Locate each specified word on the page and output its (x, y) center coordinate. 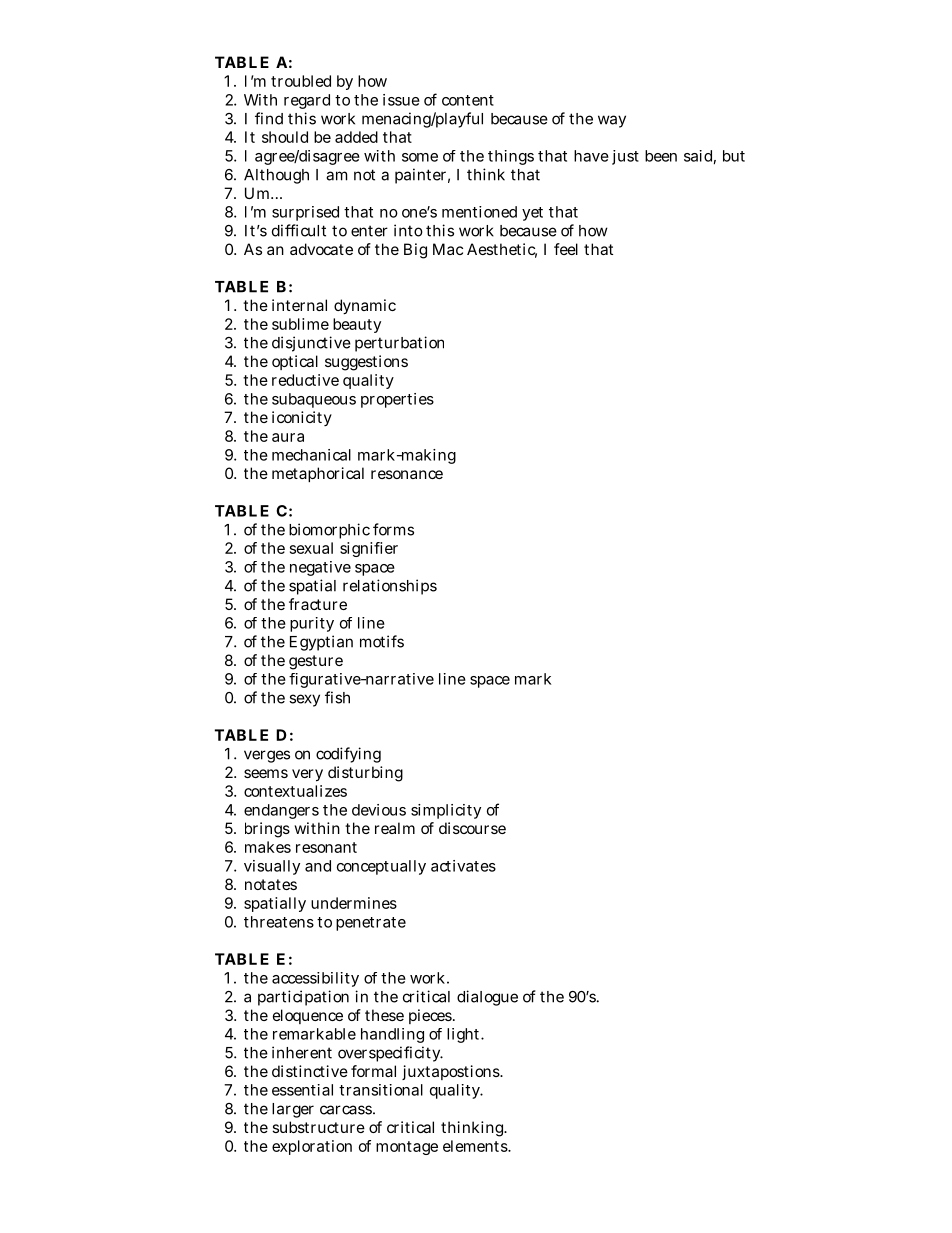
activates (463, 866)
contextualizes (295, 791)
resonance (407, 474)
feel (566, 249)
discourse (472, 828)
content (468, 100)
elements (476, 1146)
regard (307, 101)
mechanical (311, 455)
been (661, 156)
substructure (318, 1127)
